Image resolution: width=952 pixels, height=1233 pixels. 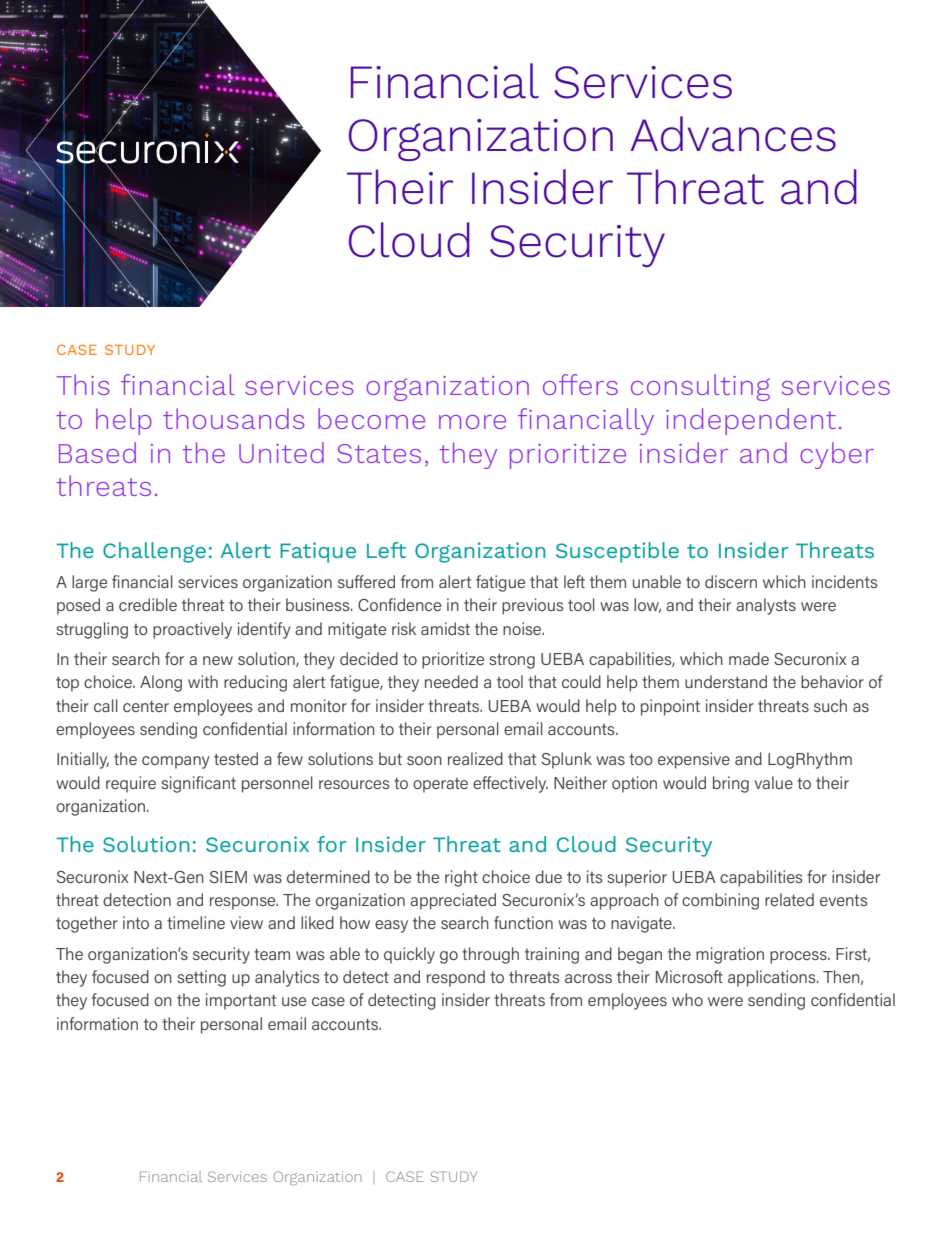 I want to click on respond, so click(x=456, y=978).
